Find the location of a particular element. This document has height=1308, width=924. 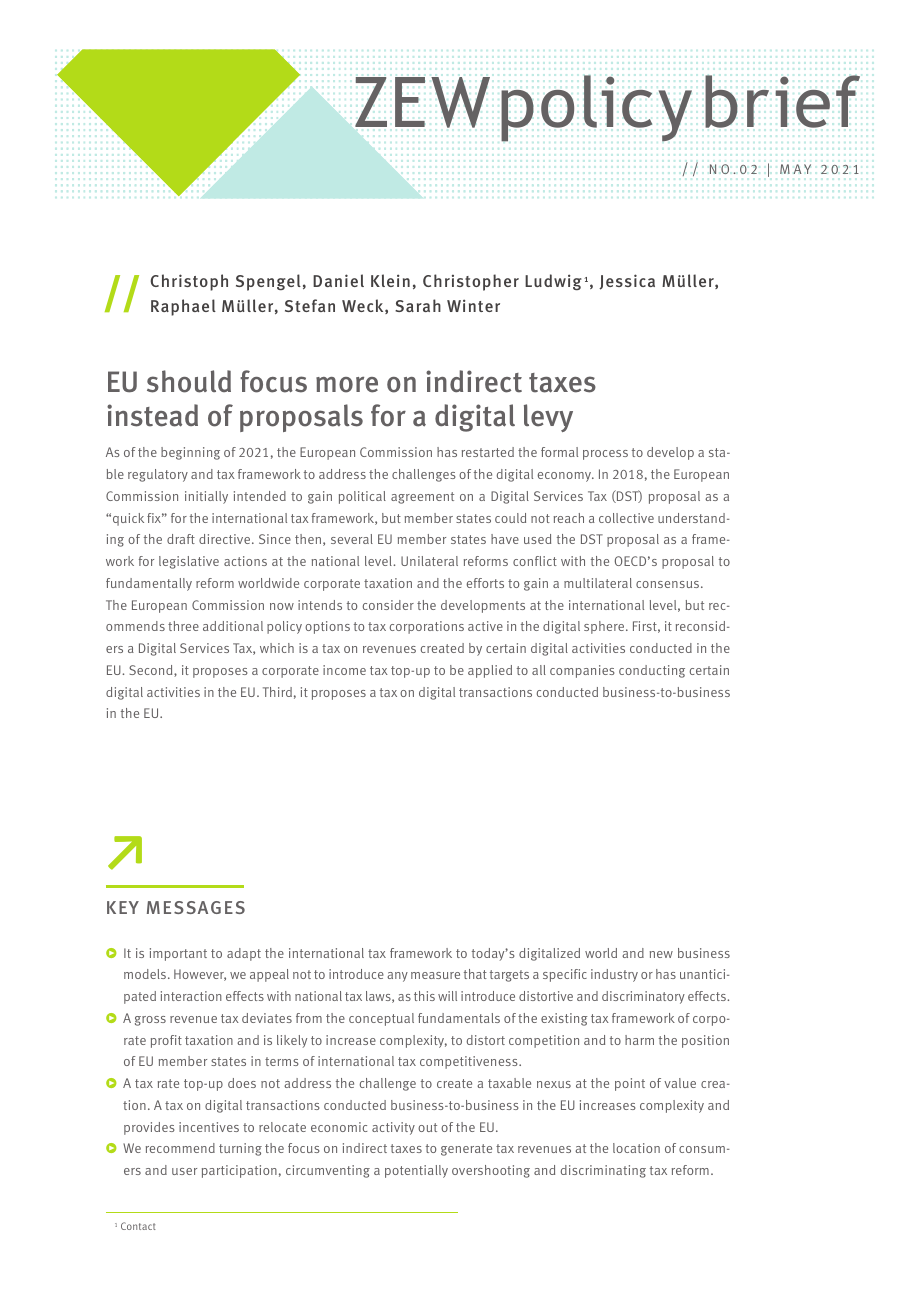

brief is located at coordinates (782, 101).
